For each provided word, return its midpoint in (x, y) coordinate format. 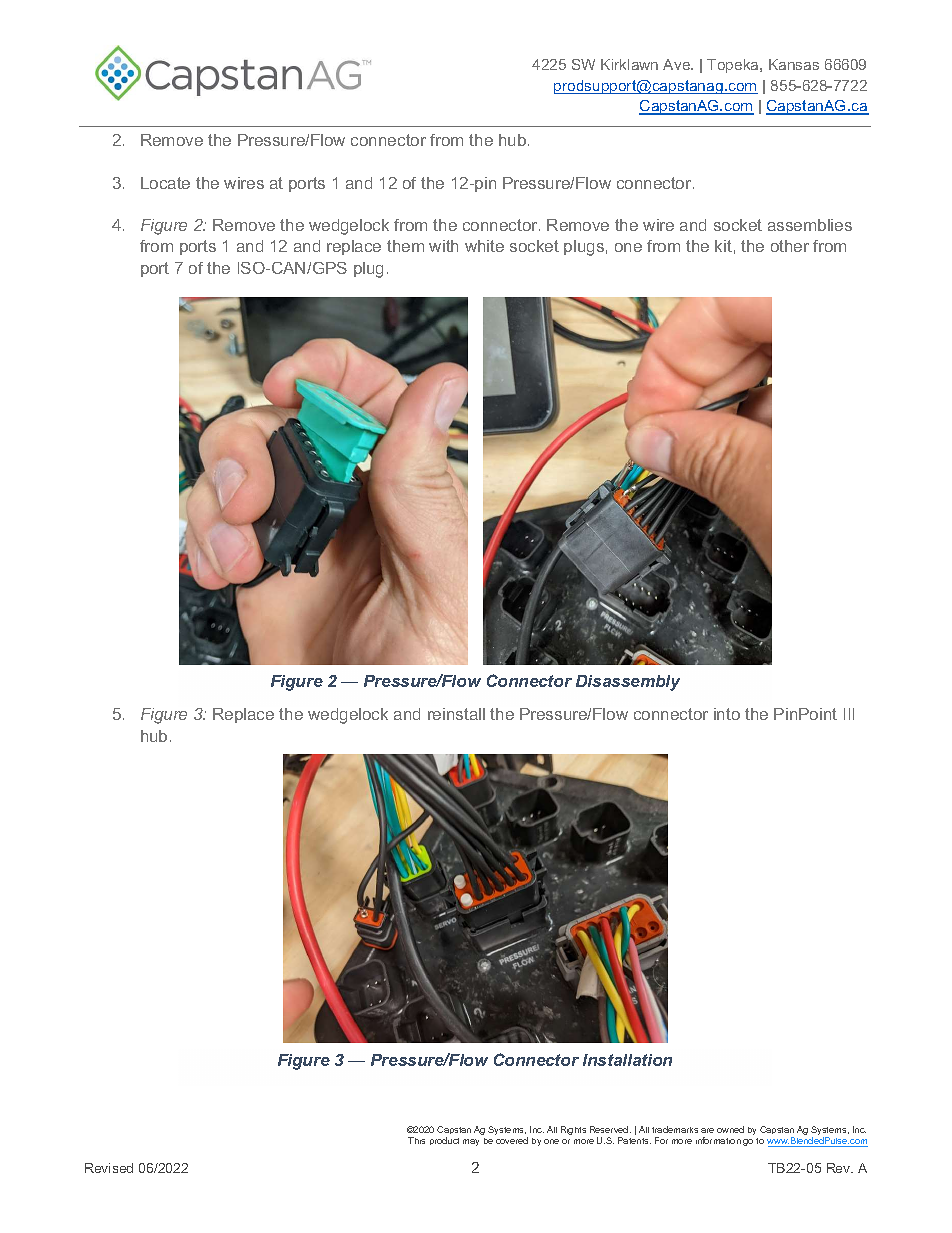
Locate (165, 183)
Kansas (794, 64)
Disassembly (628, 683)
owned (730, 1129)
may (471, 1142)
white (484, 246)
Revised (109, 1168)
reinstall (456, 714)
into (727, 714)
